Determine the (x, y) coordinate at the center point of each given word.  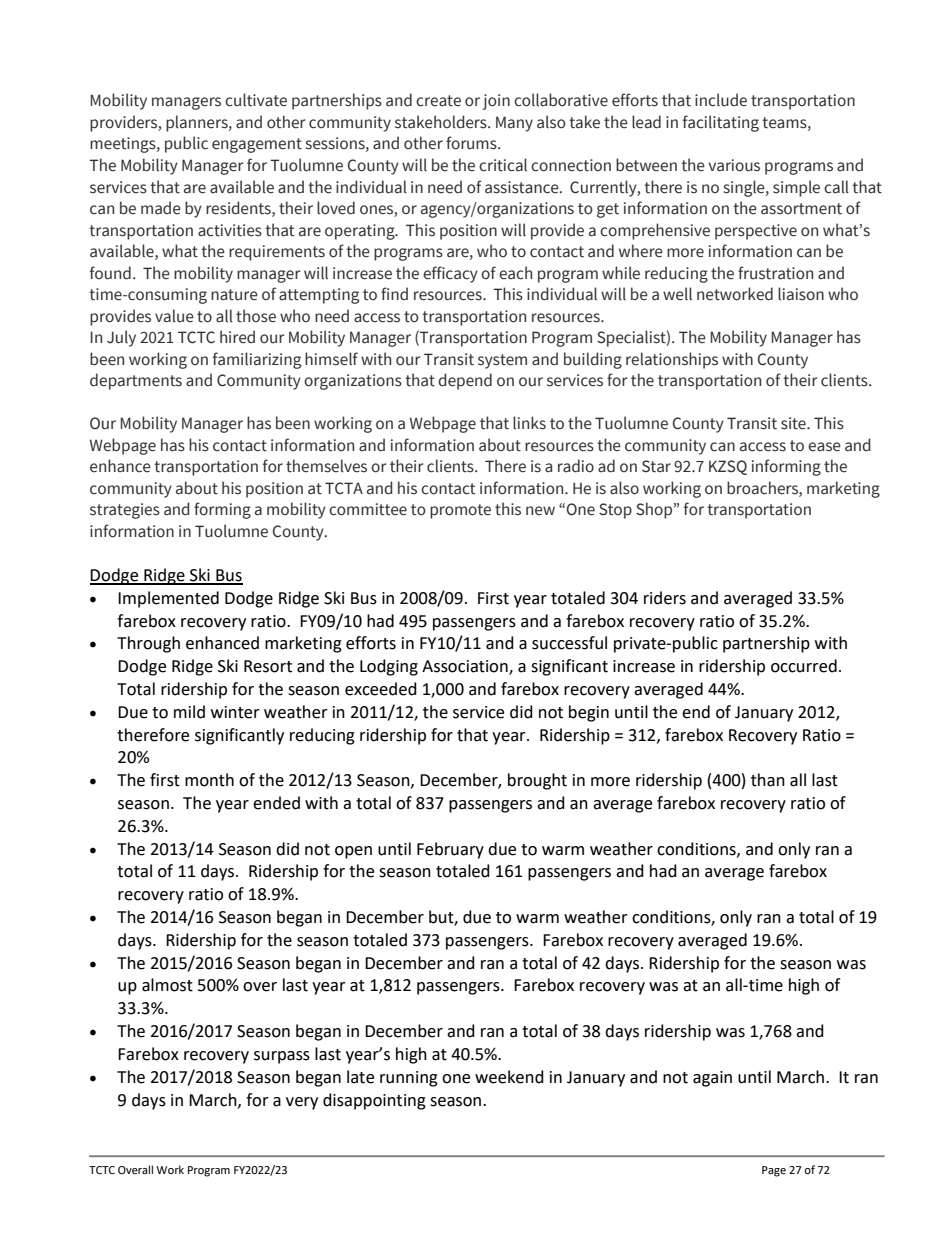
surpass (282, 1057)
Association (466, 667)
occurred (804, 666)
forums (472, 143)
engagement (257, 145)
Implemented (168, 599)
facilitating (721, 123)
